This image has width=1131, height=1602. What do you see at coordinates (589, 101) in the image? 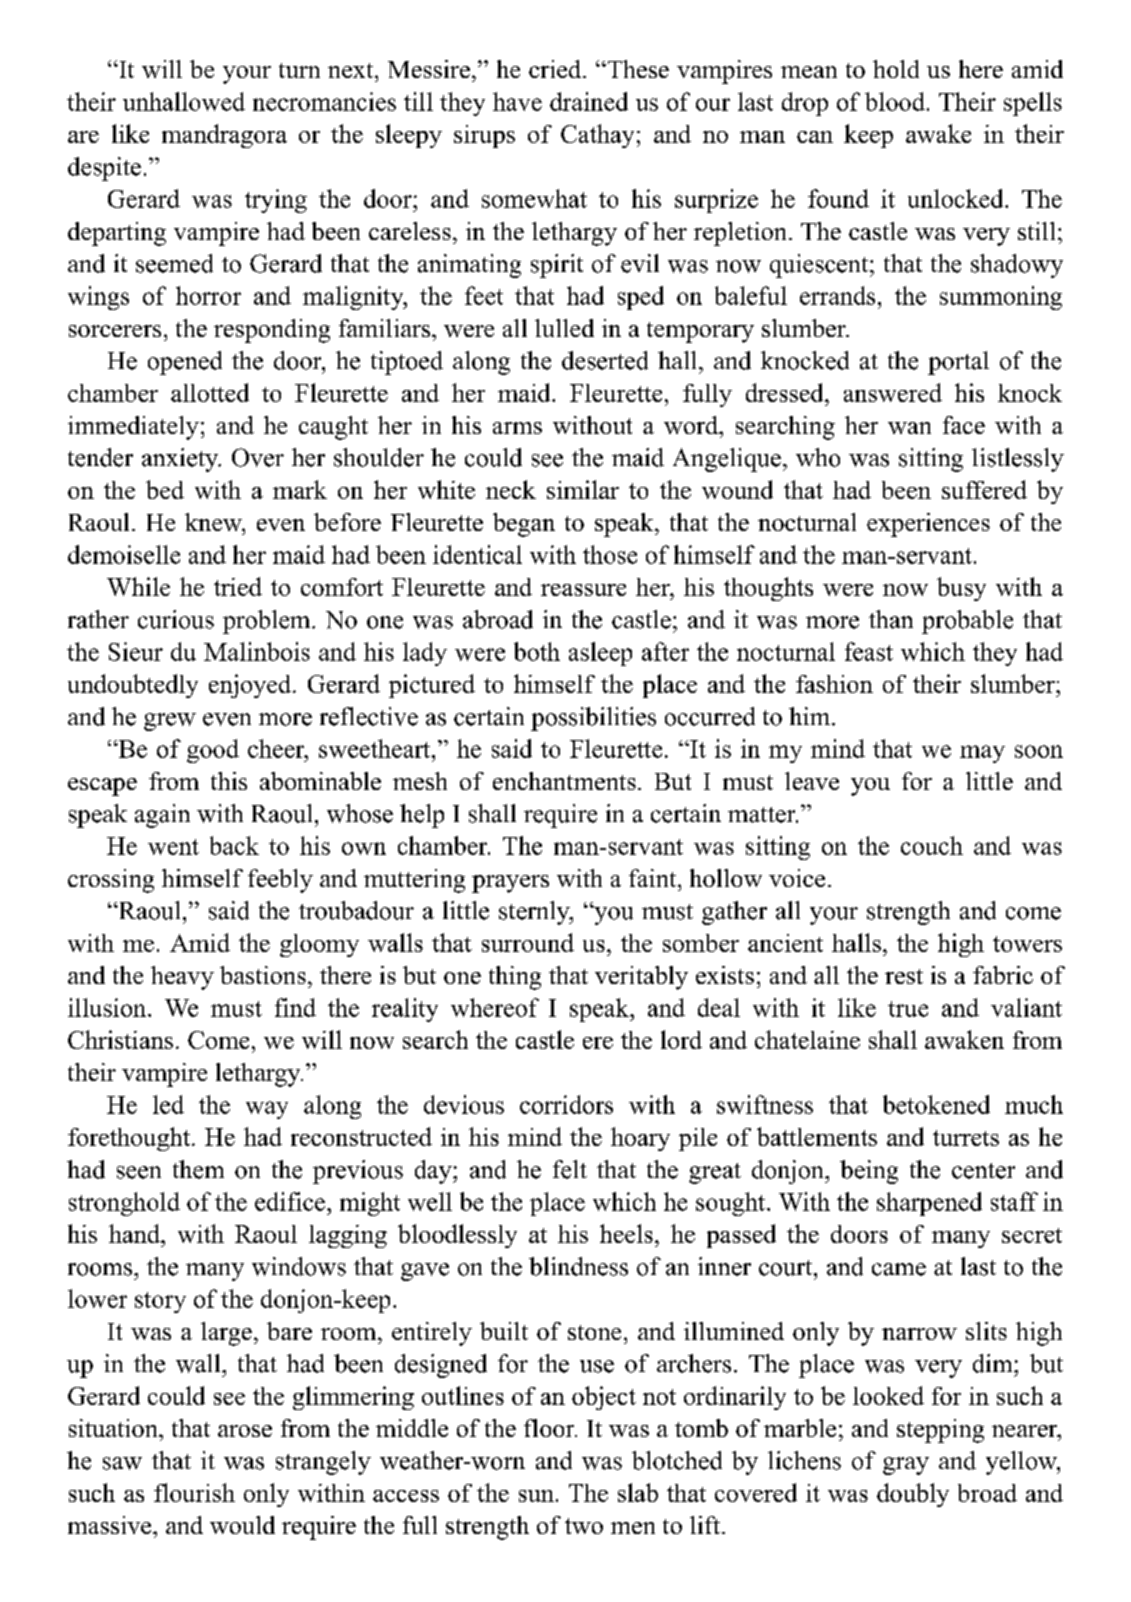
I see `drained` at bounding box center [589, 101].
